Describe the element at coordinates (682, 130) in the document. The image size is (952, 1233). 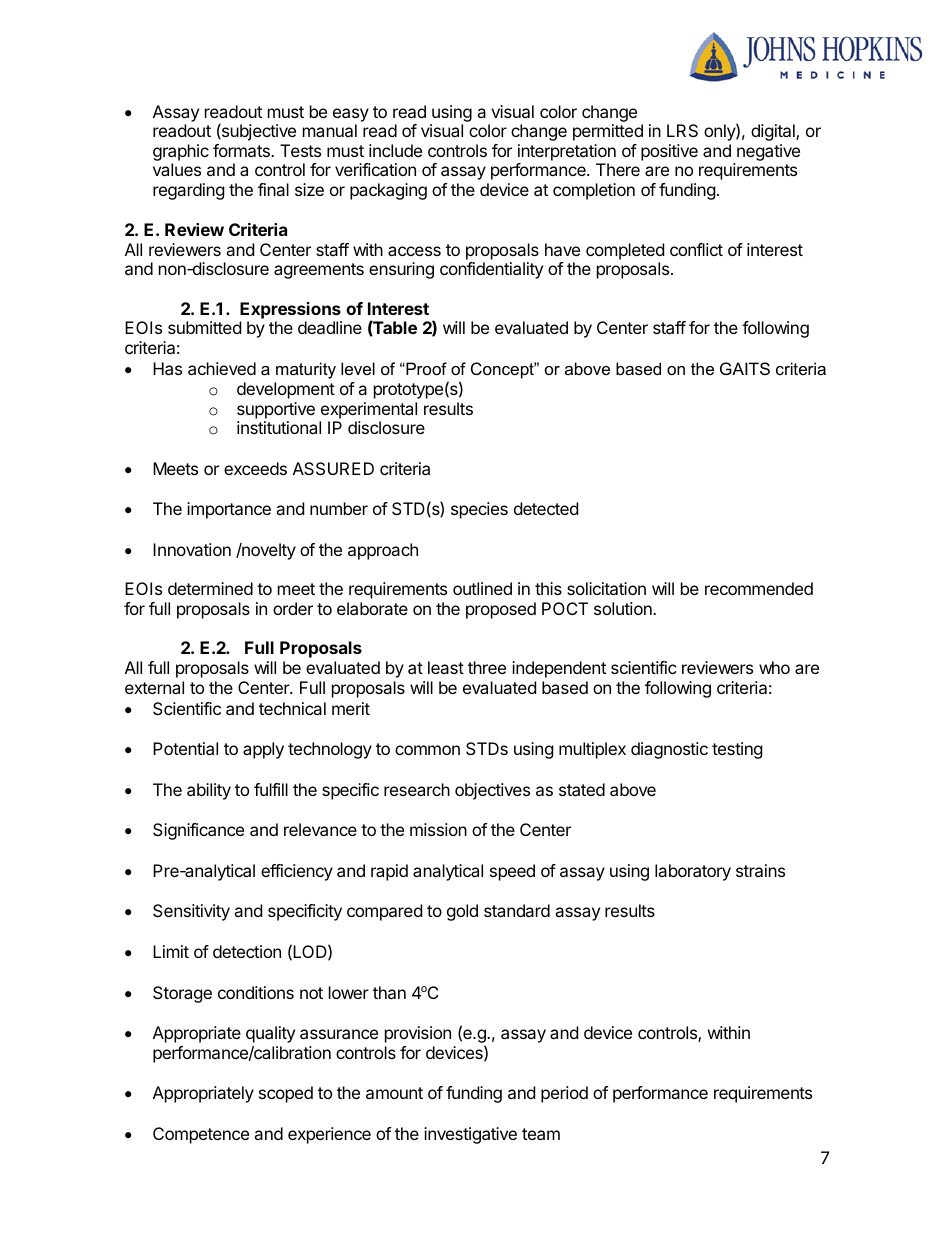
I see `LRS` at that location.
